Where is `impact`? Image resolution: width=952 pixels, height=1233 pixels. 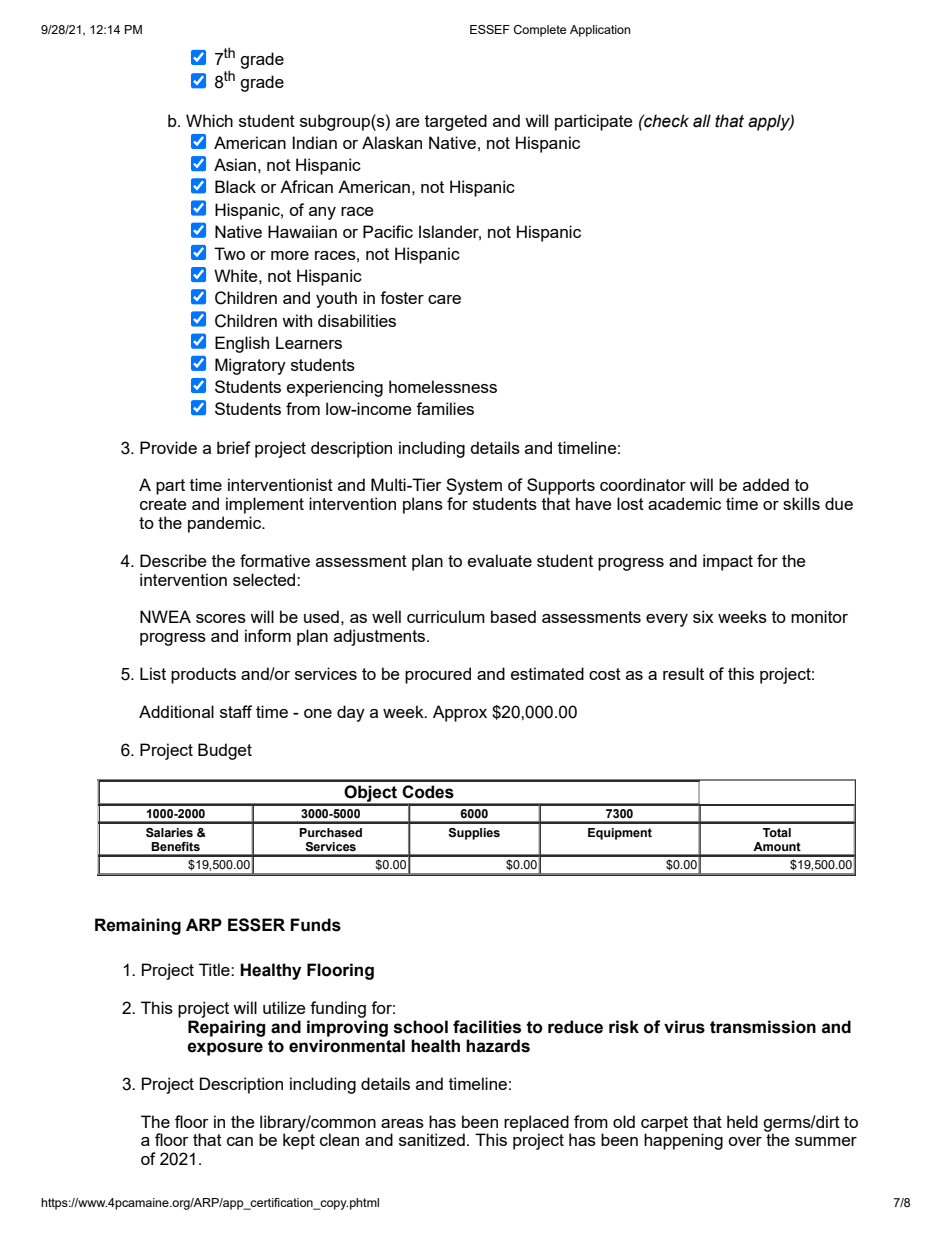
impact is located at coordinates (728, 562).
